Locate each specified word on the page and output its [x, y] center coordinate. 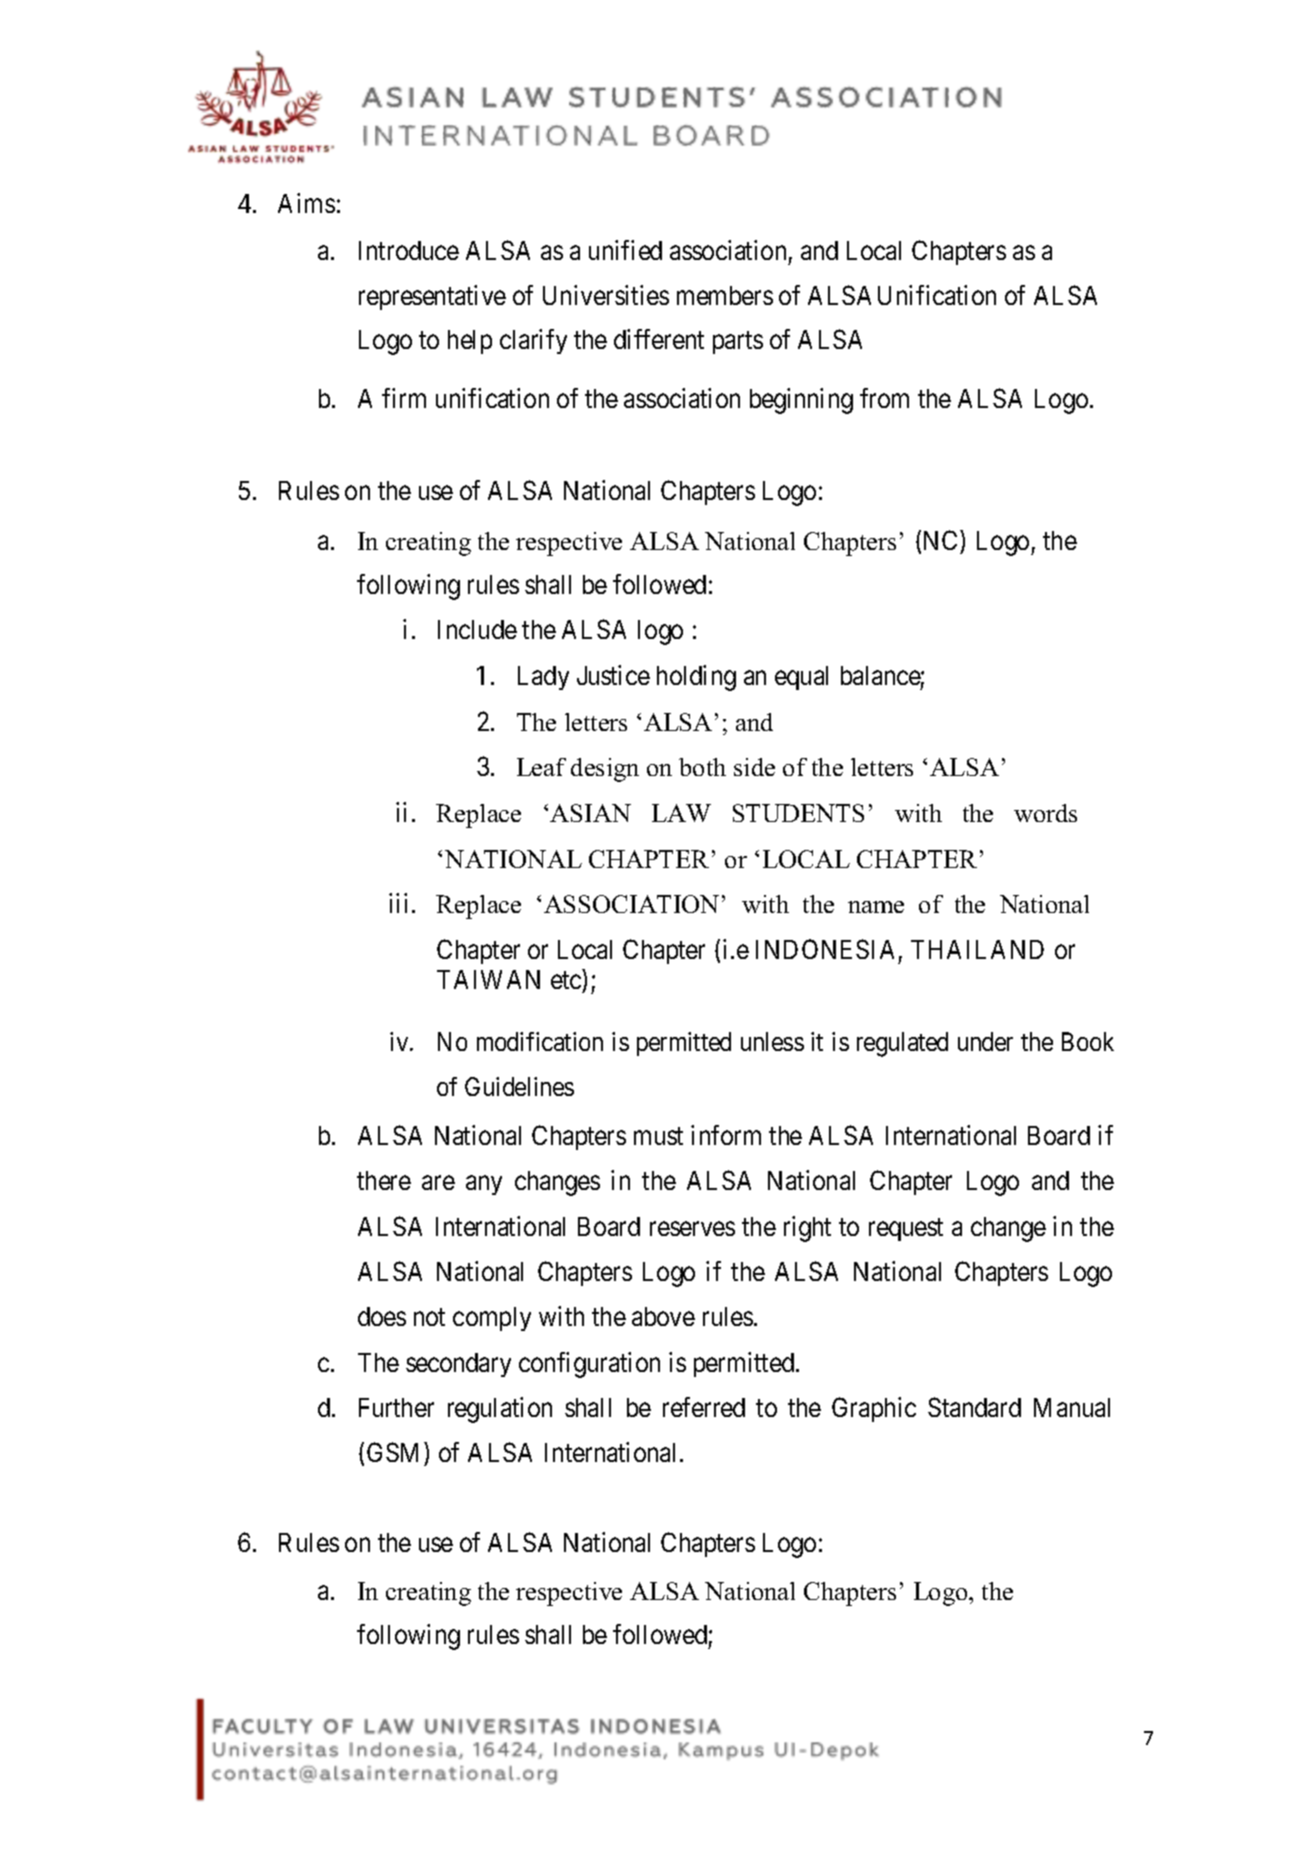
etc [566, 980]
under [985, 1041]
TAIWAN [488, 979]
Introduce [409, 250]
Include [477, 629]
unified [625, 250]
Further [396, 1407]
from [884, 398]
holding [696, 678]
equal [801, 678]
